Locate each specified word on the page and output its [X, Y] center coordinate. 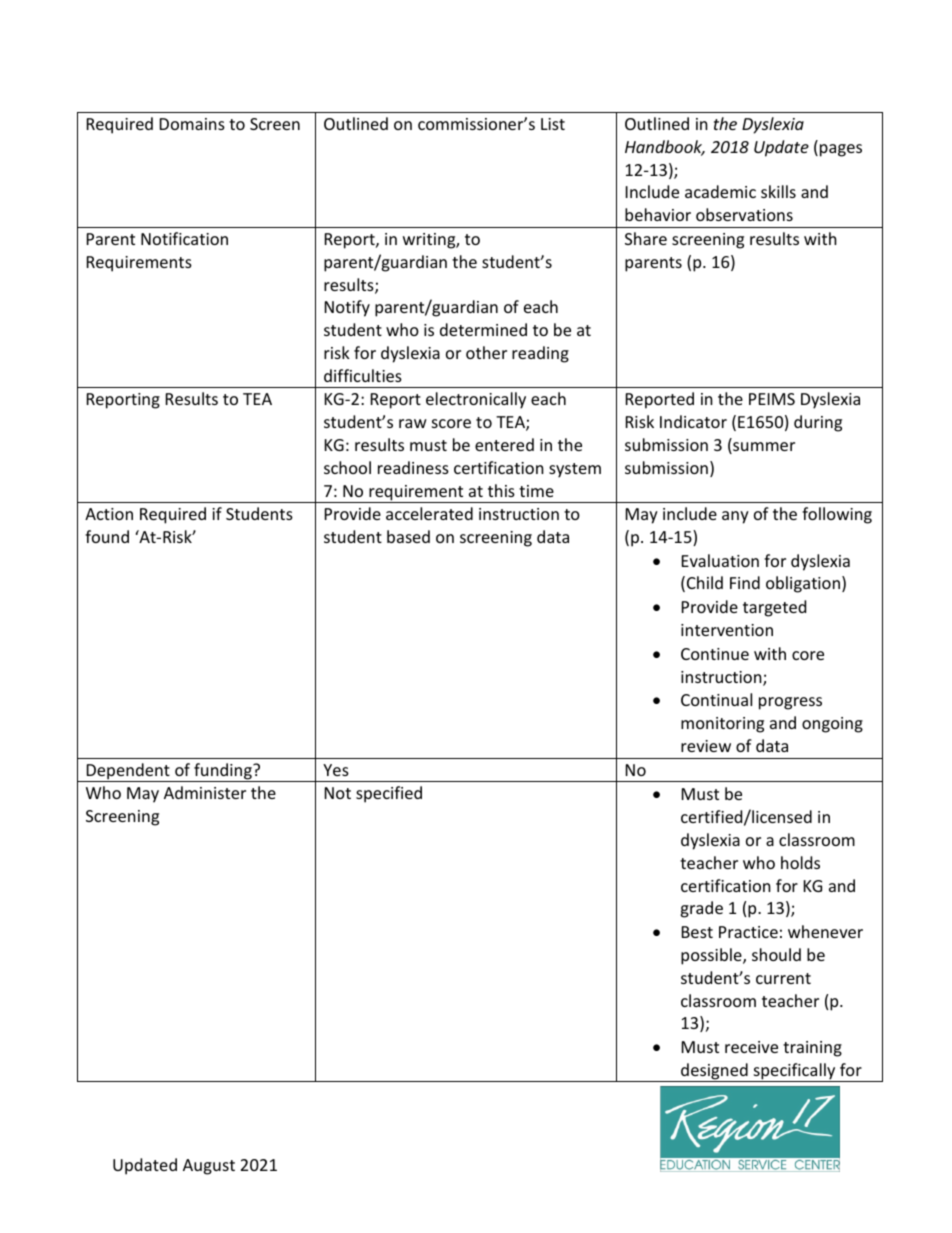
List [553, 124]
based [408, 536]
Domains [192, 124]
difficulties [363, 375]
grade [701, 909]
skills [778, 191]
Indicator [693, 421]
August [209, 1167]
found [107, 536]
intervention [727, 630]
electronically [476, 400]
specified [389, 794]
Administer [205, 792]
